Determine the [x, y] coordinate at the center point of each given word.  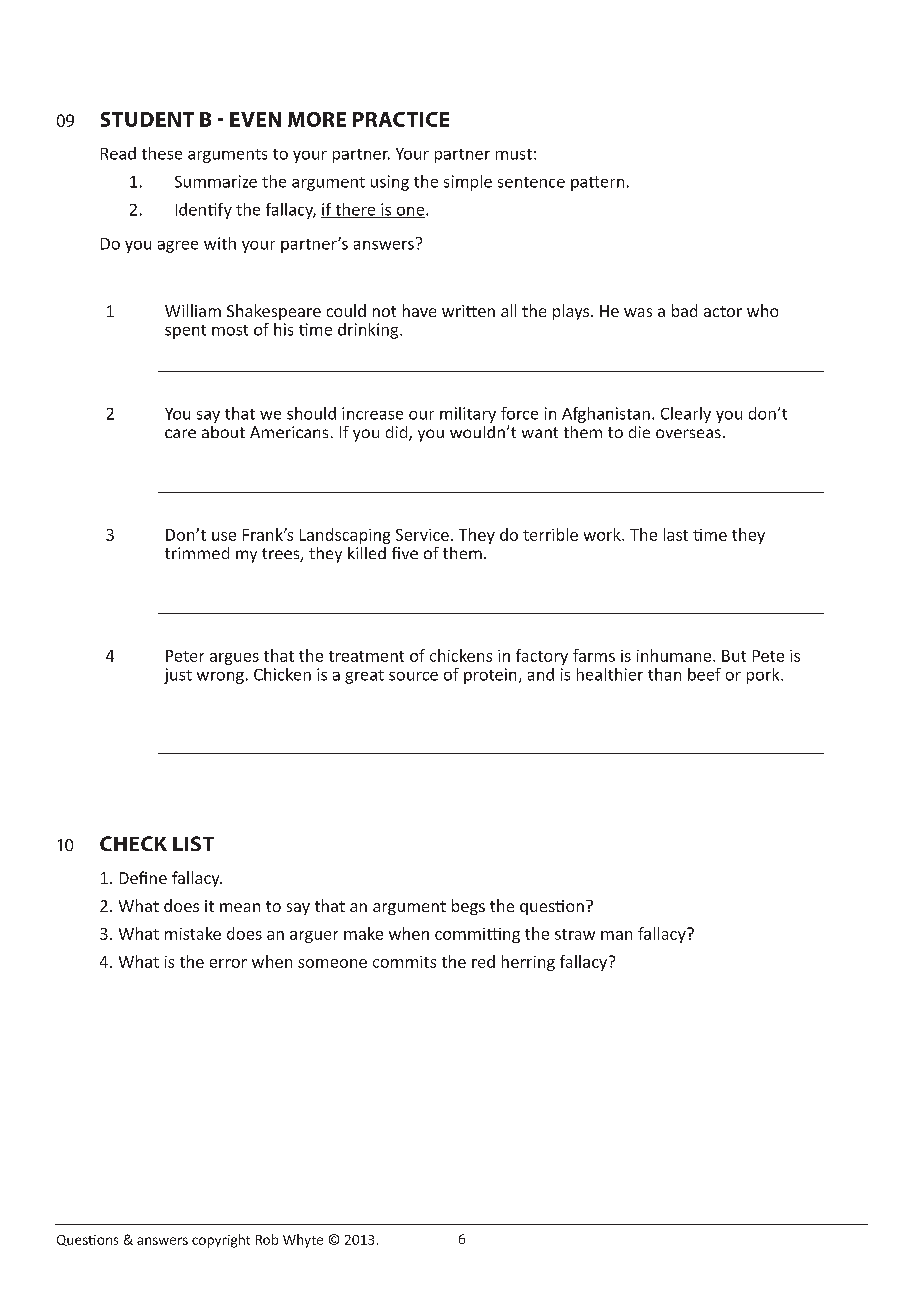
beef [704, 674]
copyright [221, 1241]
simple [468, 183]
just [178, 676]
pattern [597, 183]
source [413, 676]
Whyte [303, 1241]
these [162, 153]
